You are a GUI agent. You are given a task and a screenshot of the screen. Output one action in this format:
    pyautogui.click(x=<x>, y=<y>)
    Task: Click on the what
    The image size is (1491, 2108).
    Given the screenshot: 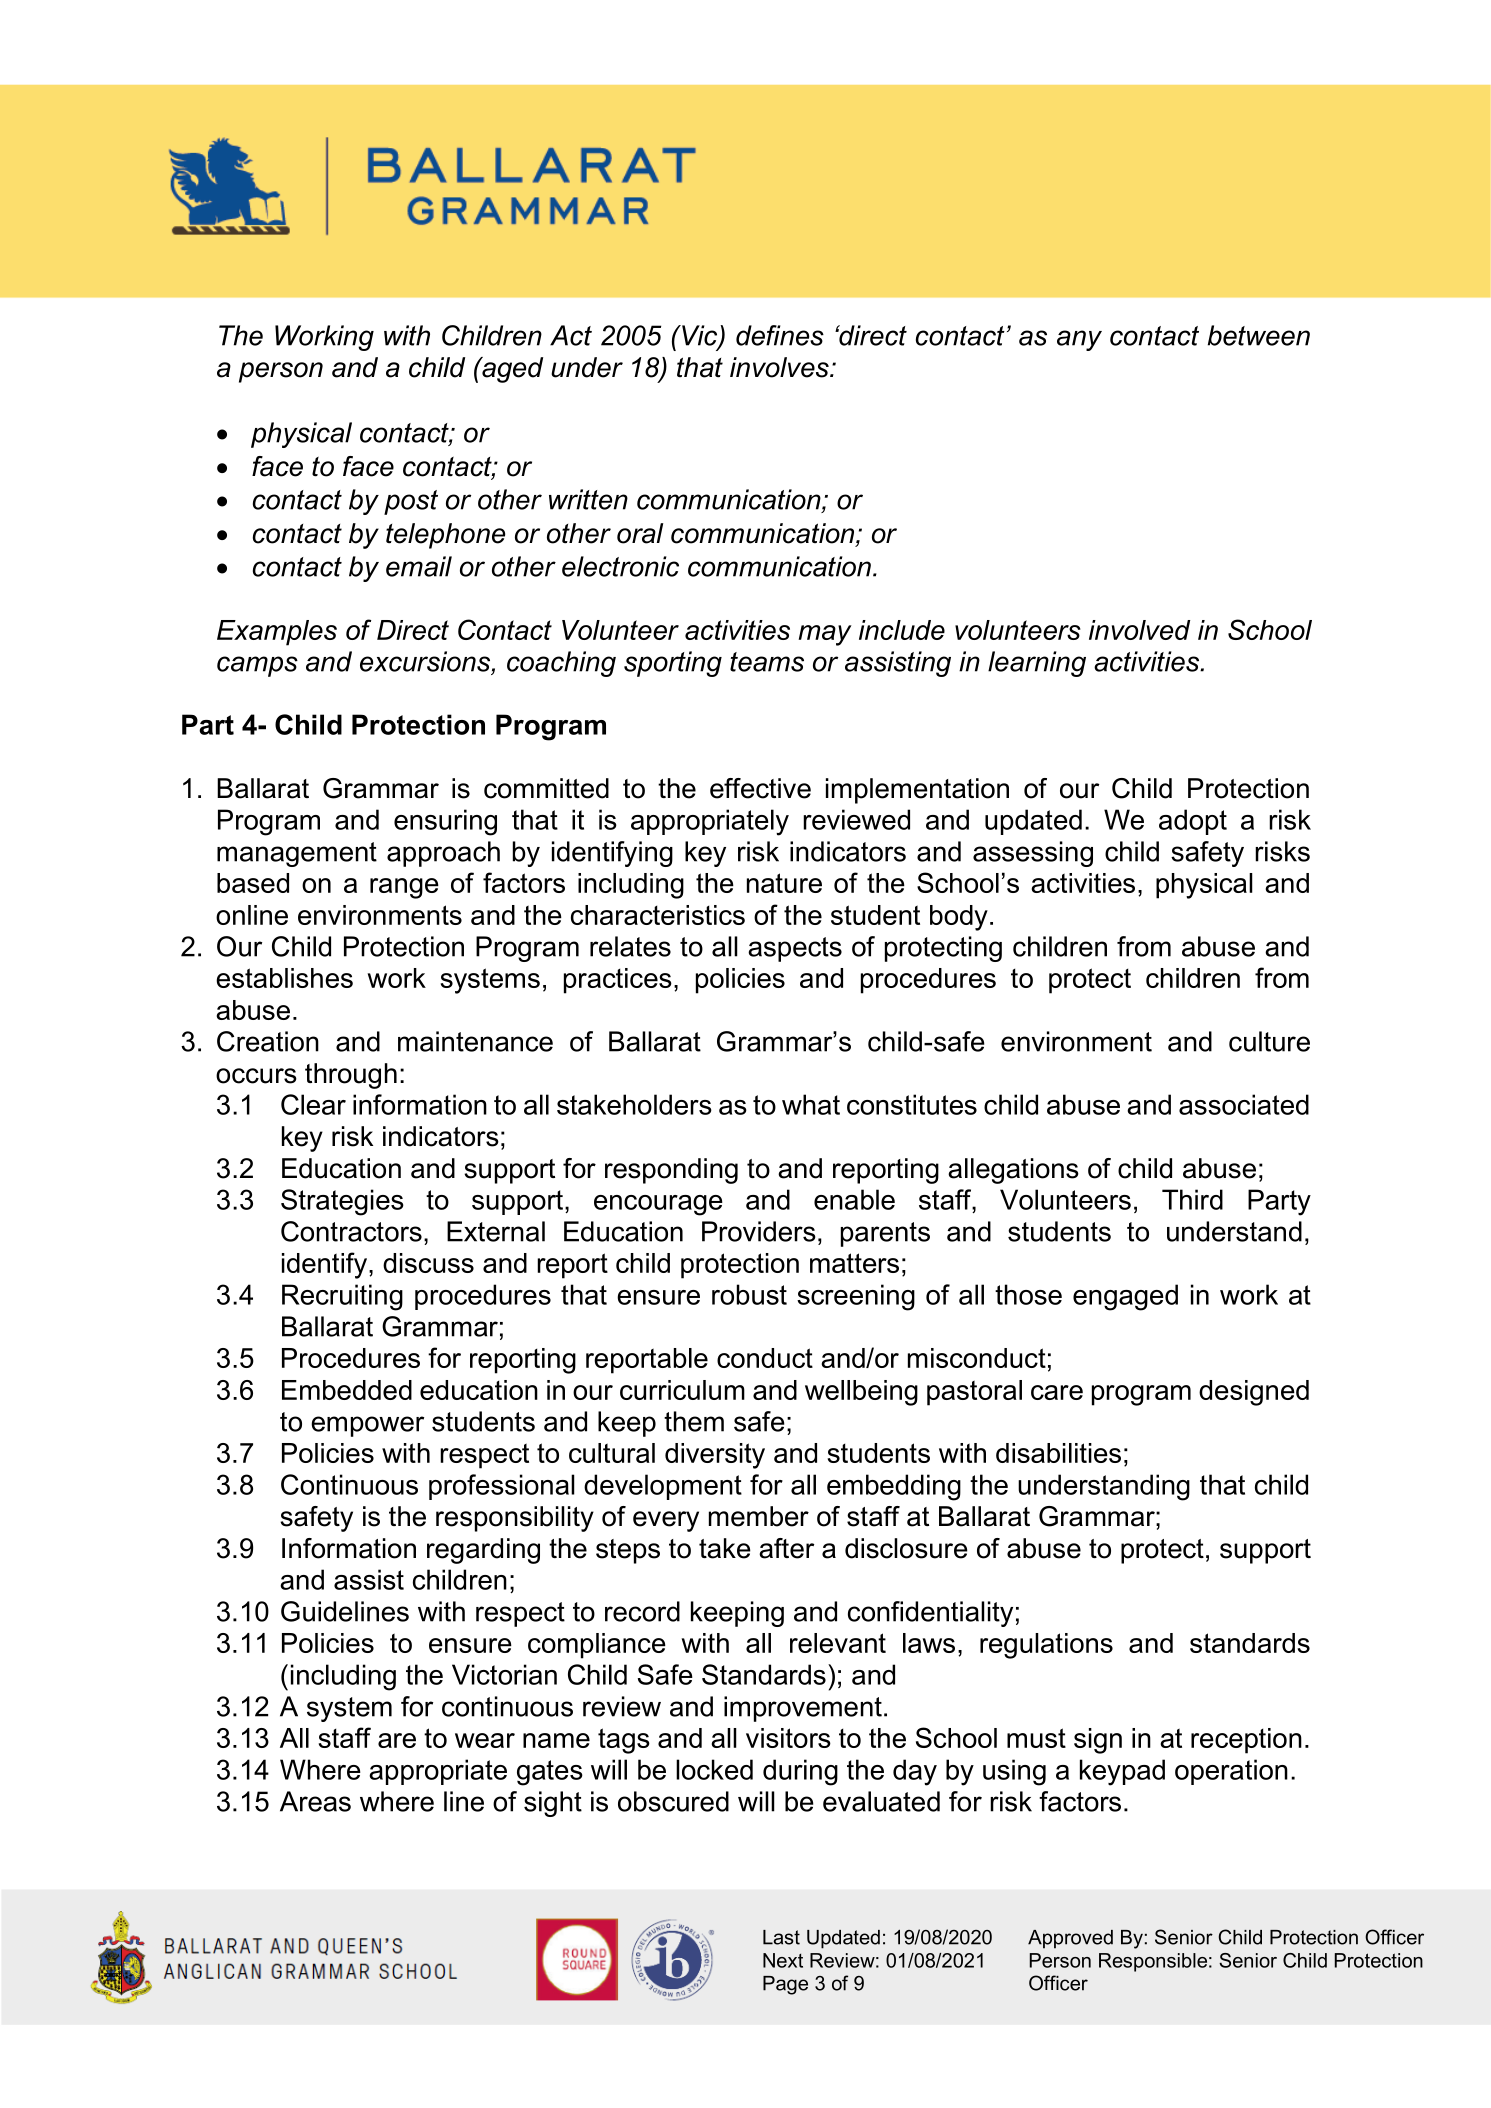 What is the action you would take?
    pyautogui.click(x=811, y=1104)
